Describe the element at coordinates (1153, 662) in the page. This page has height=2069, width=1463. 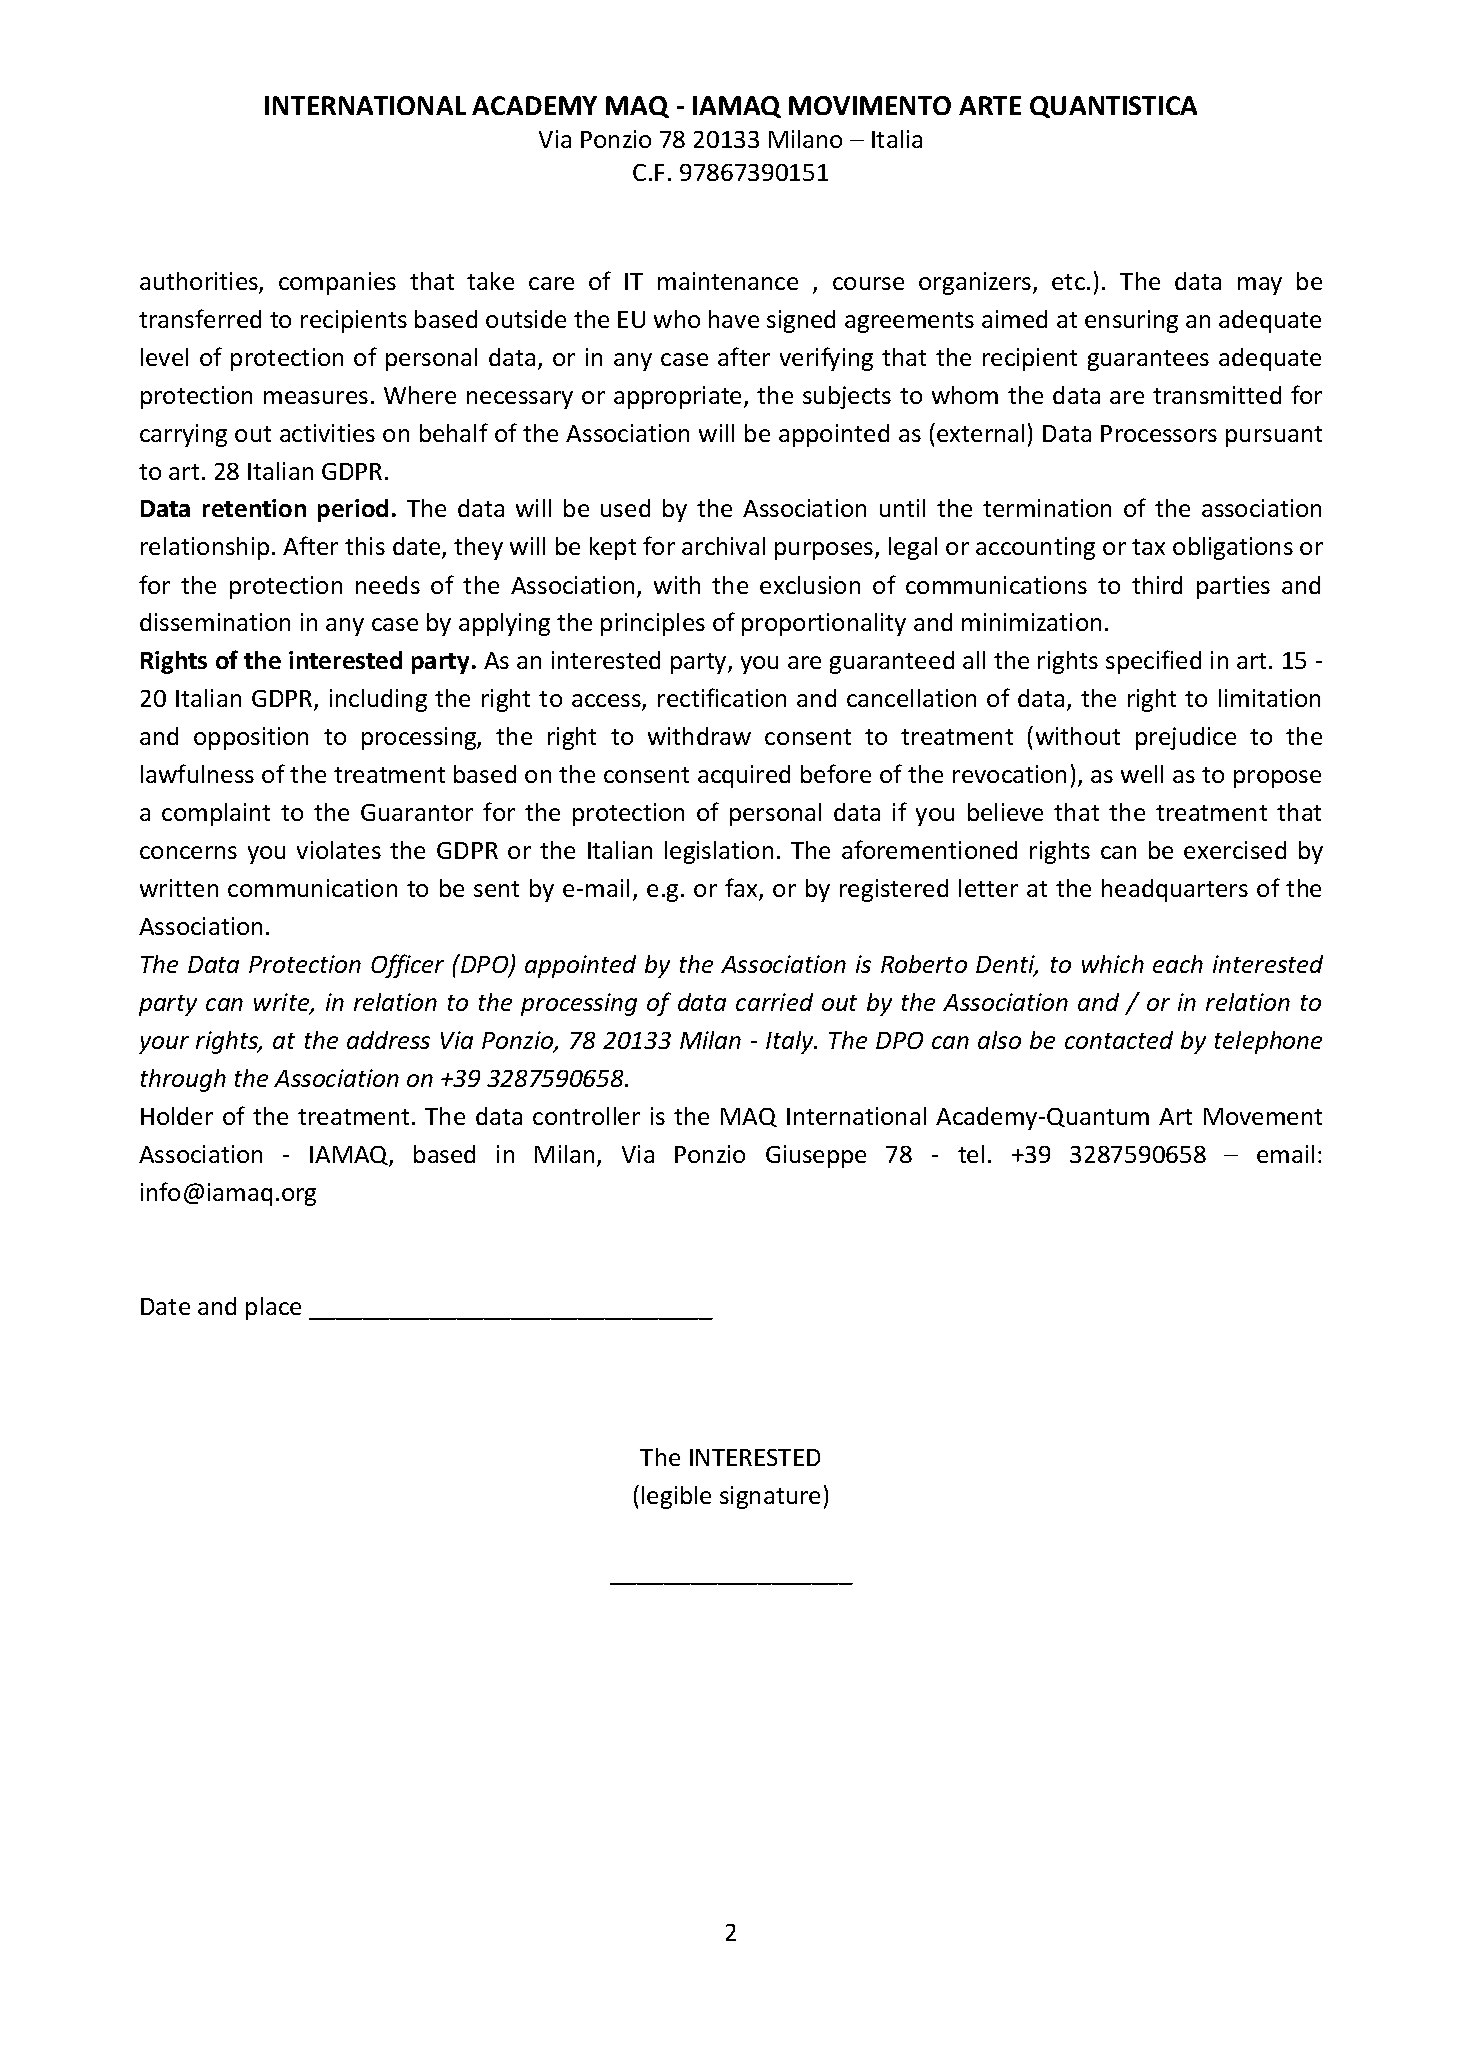
I see `specified` at that location.
